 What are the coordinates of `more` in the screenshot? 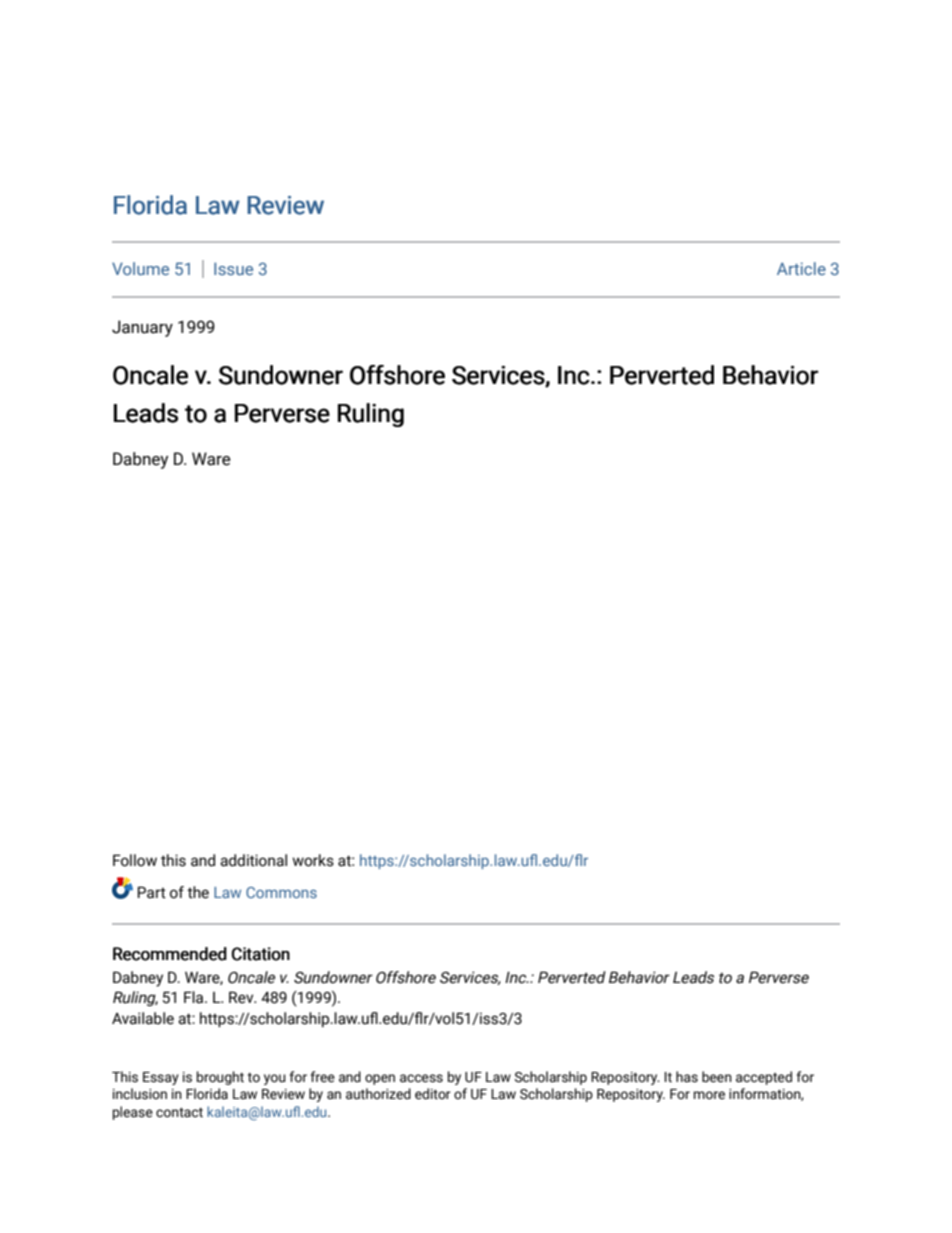 It's located at (709, 1095).
